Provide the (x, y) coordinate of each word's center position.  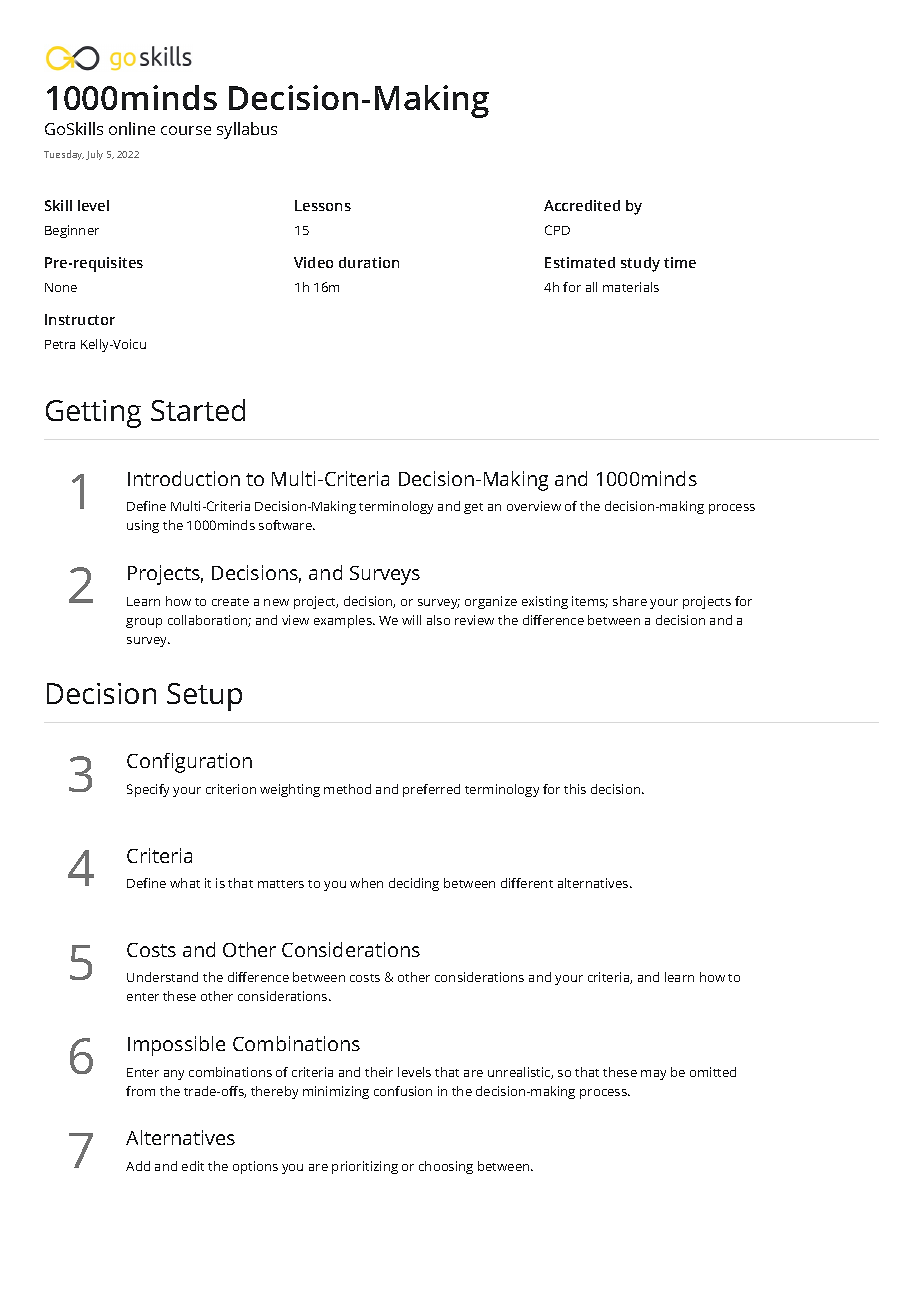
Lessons (323, 205)
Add (138, 1166)
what (185, 883)
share (630, 601)
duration (369, 262)
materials (631, 287)
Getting (93, 414)
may (653, 1075)
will (411, 620)
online (132, 128)
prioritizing (365, 1167)
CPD (557, 230)
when (366, 883)
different (527, 883)
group (144, 623)
